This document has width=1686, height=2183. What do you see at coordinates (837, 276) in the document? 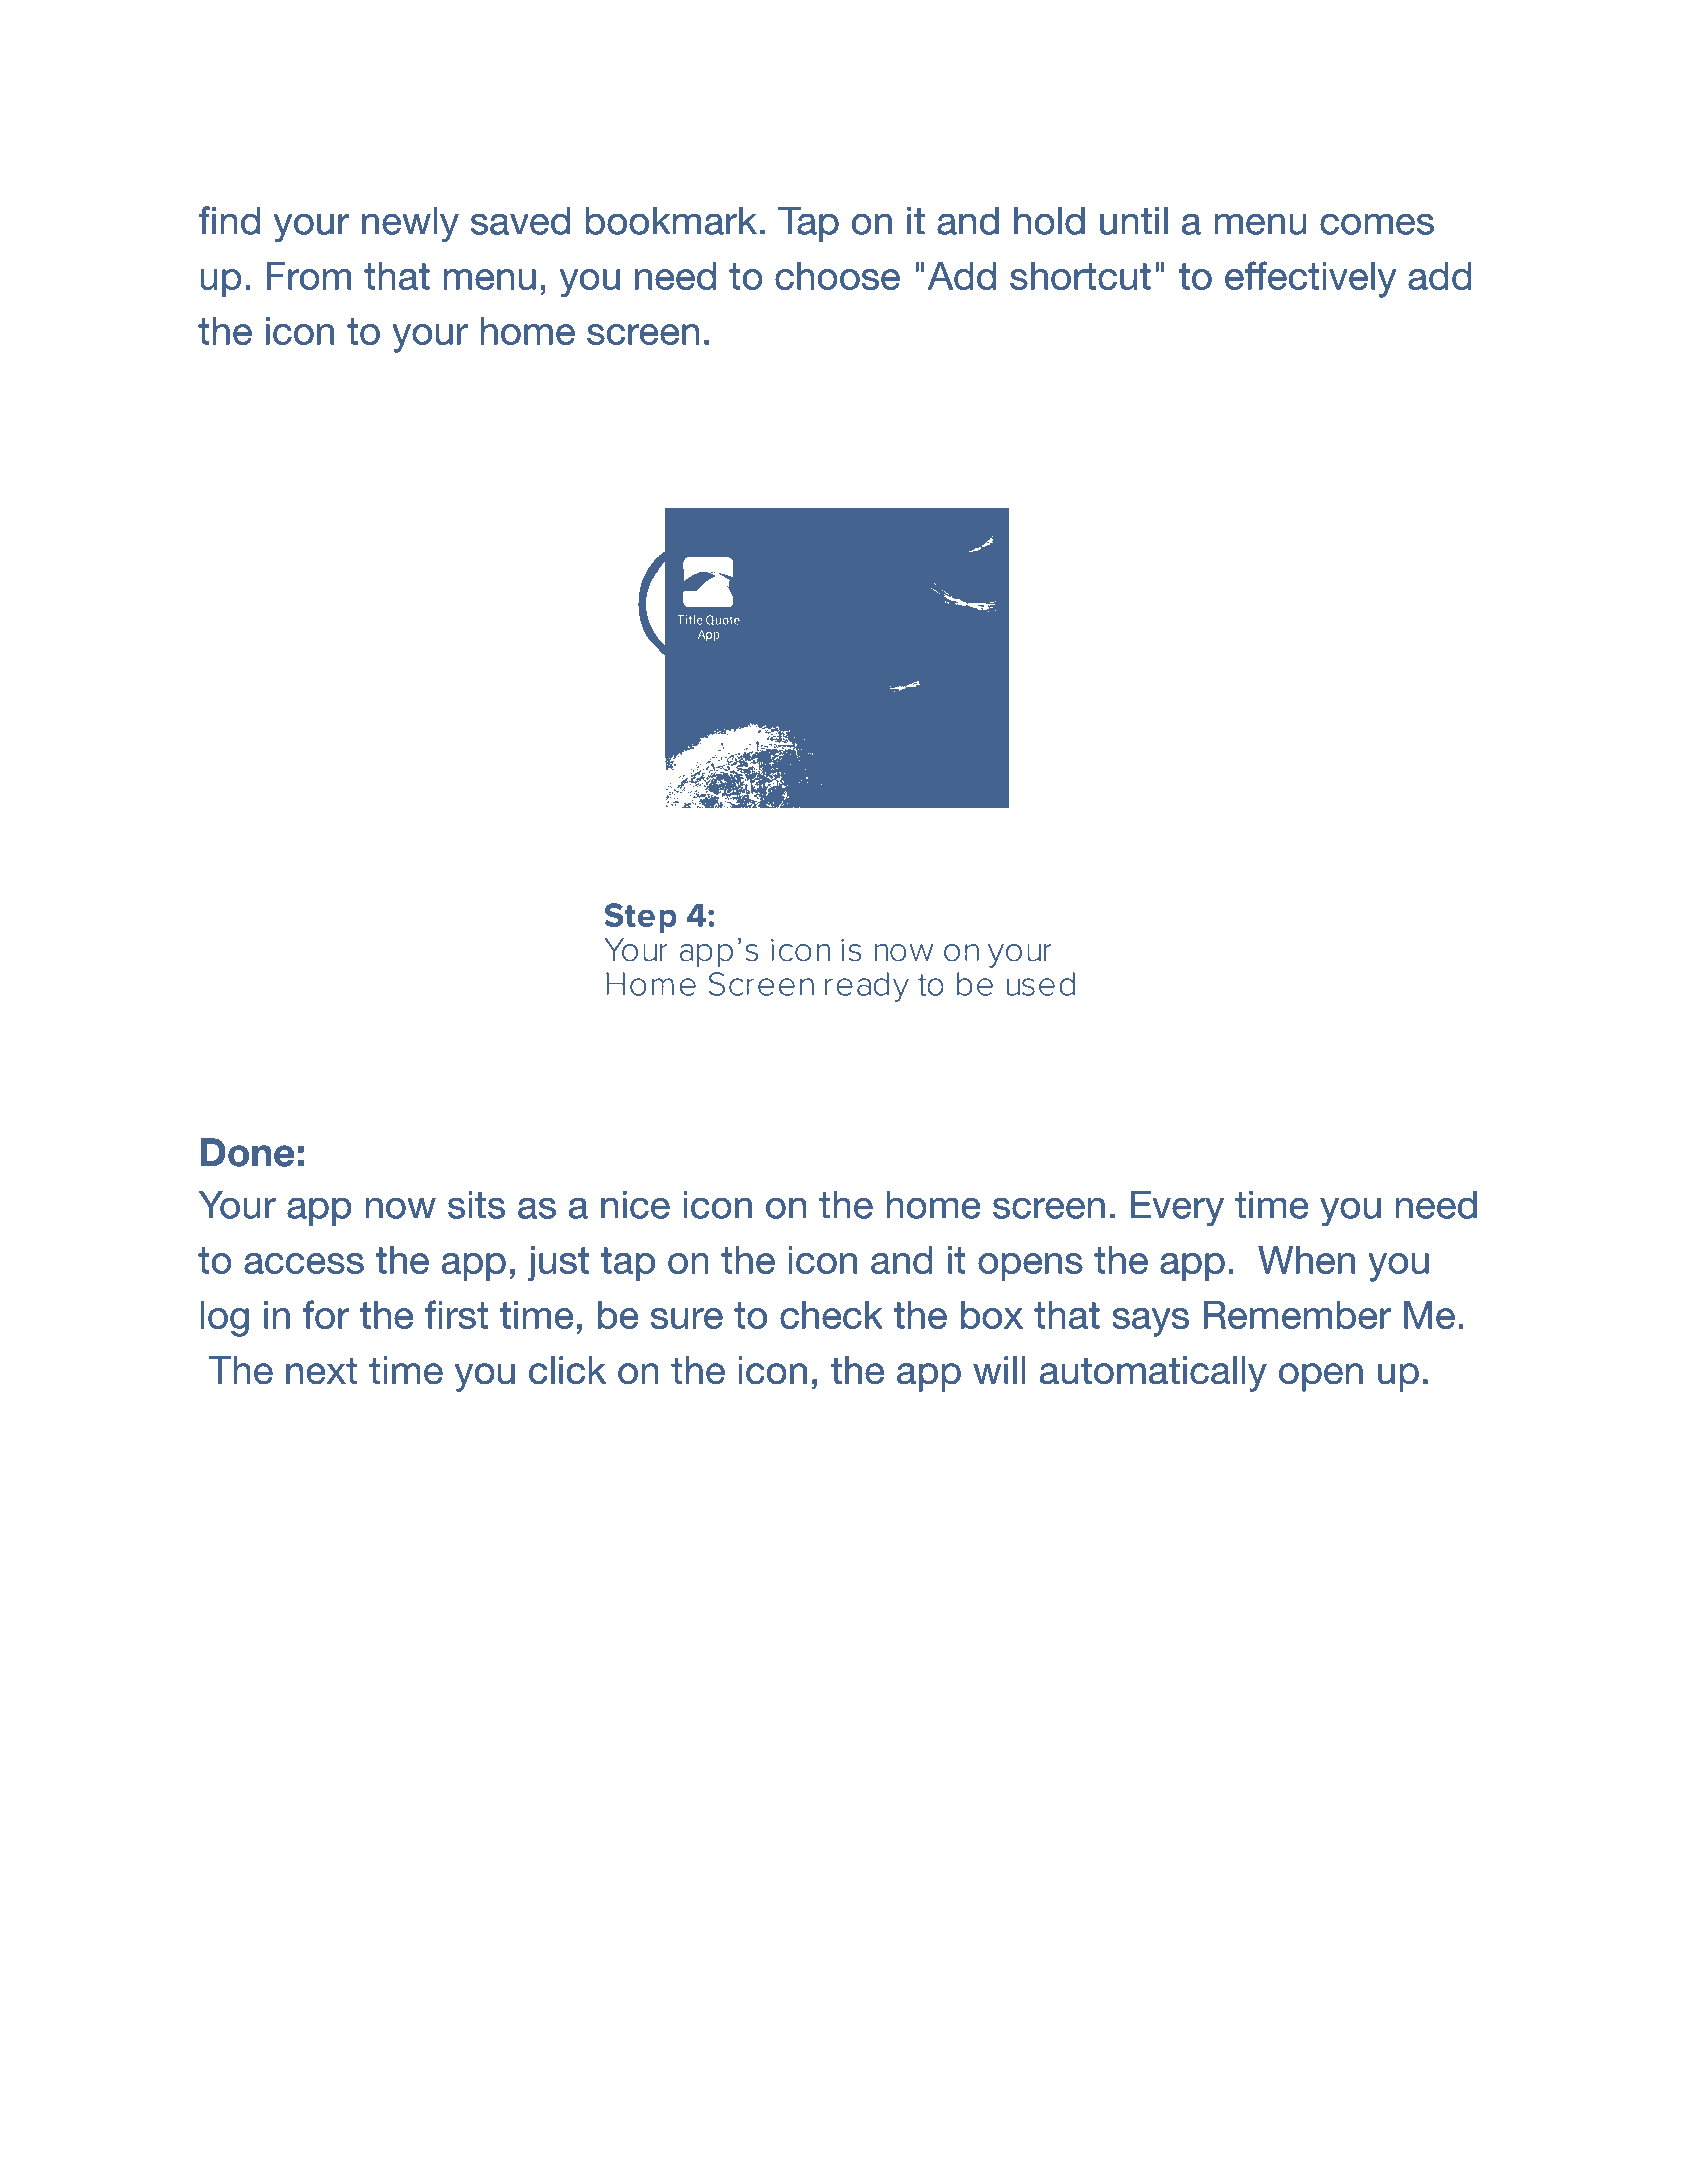
I see `choose` at bounding box center [837, 276].
